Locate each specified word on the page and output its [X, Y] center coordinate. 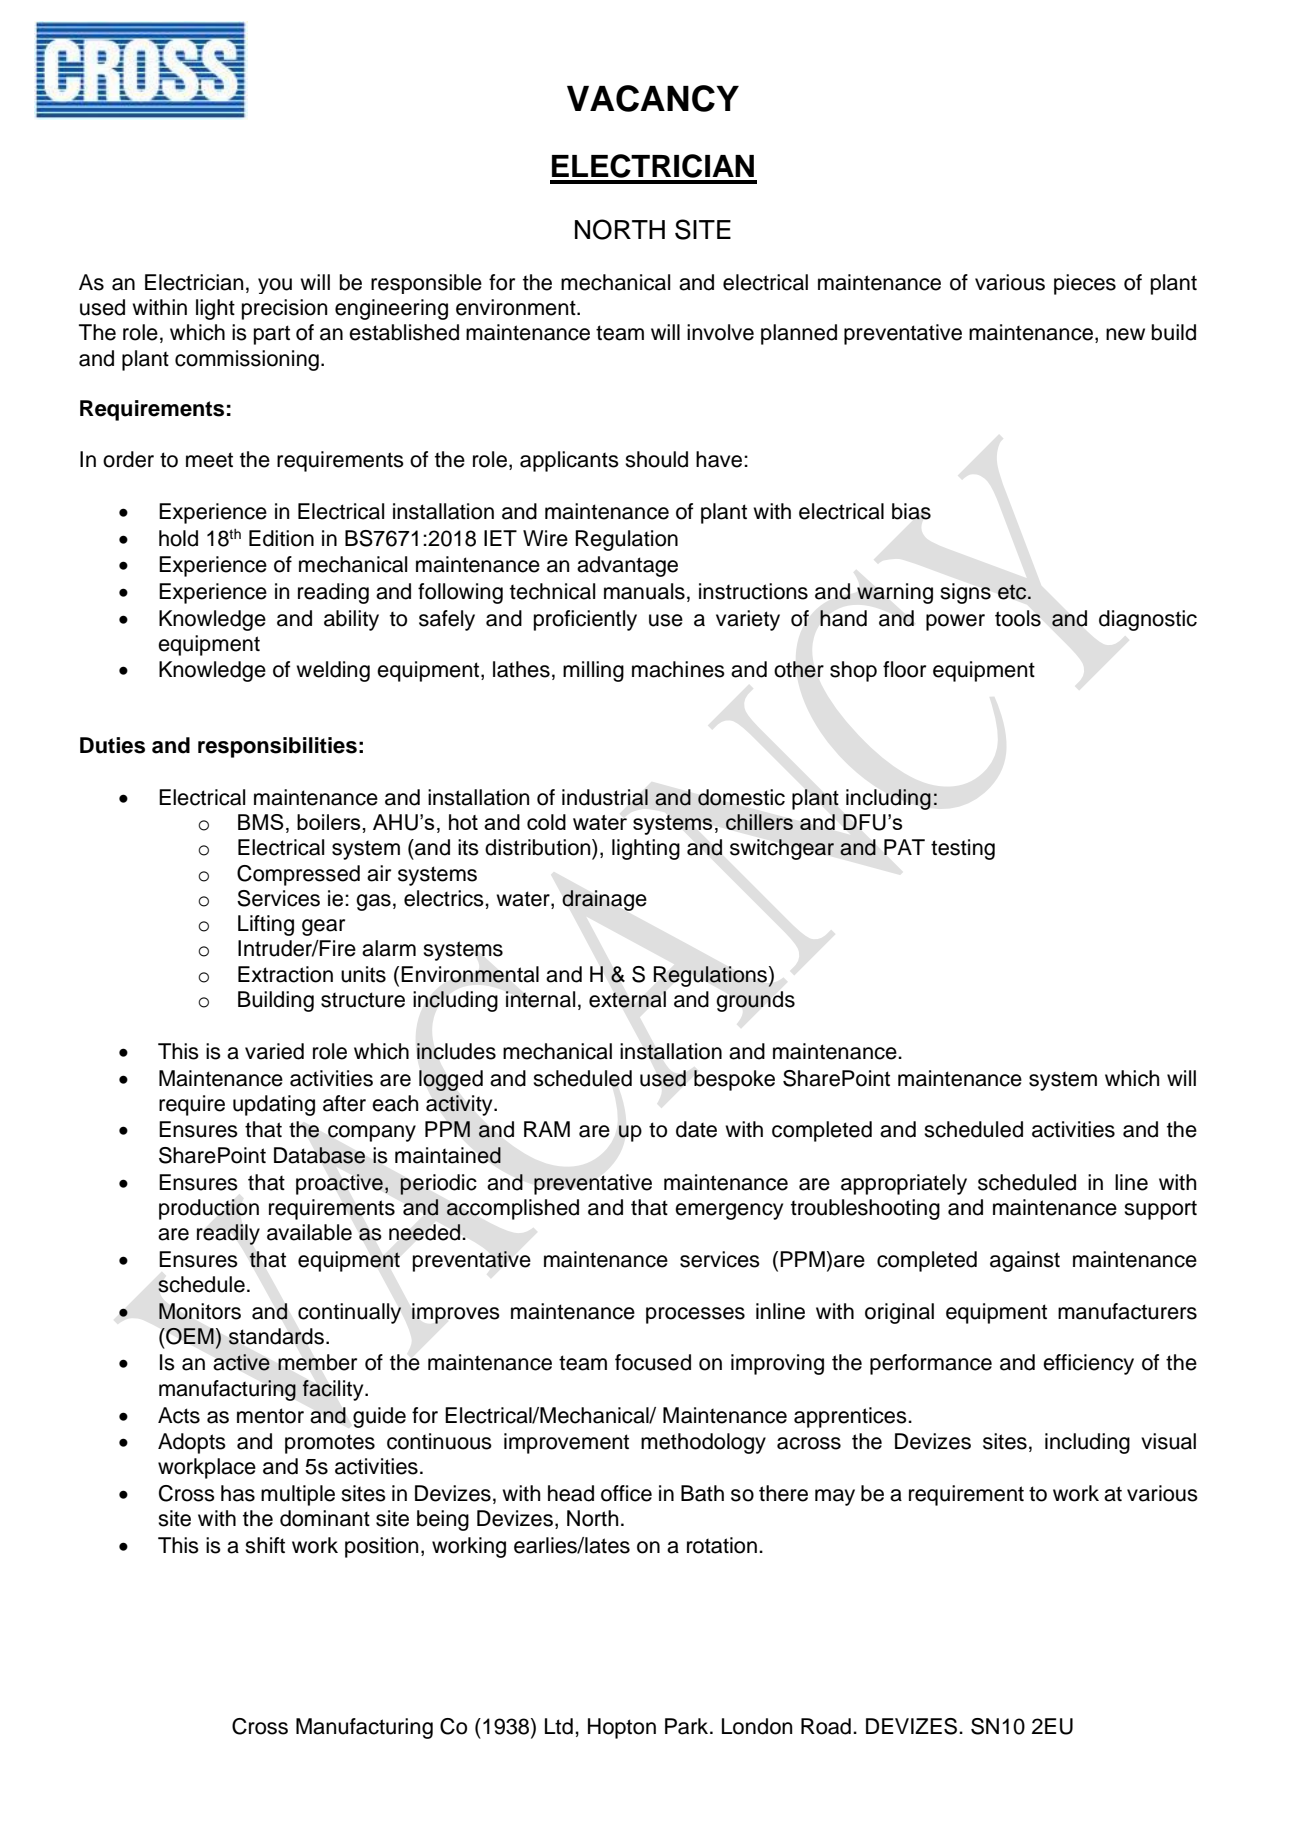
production [209, 1209]
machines [678, 669]
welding [333, 671]
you [275, 286]
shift [265, 1545]
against [1025, 1261]
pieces [1085, 284]
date [696, 1129]
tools [1018, 618]
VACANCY [653, 98]
